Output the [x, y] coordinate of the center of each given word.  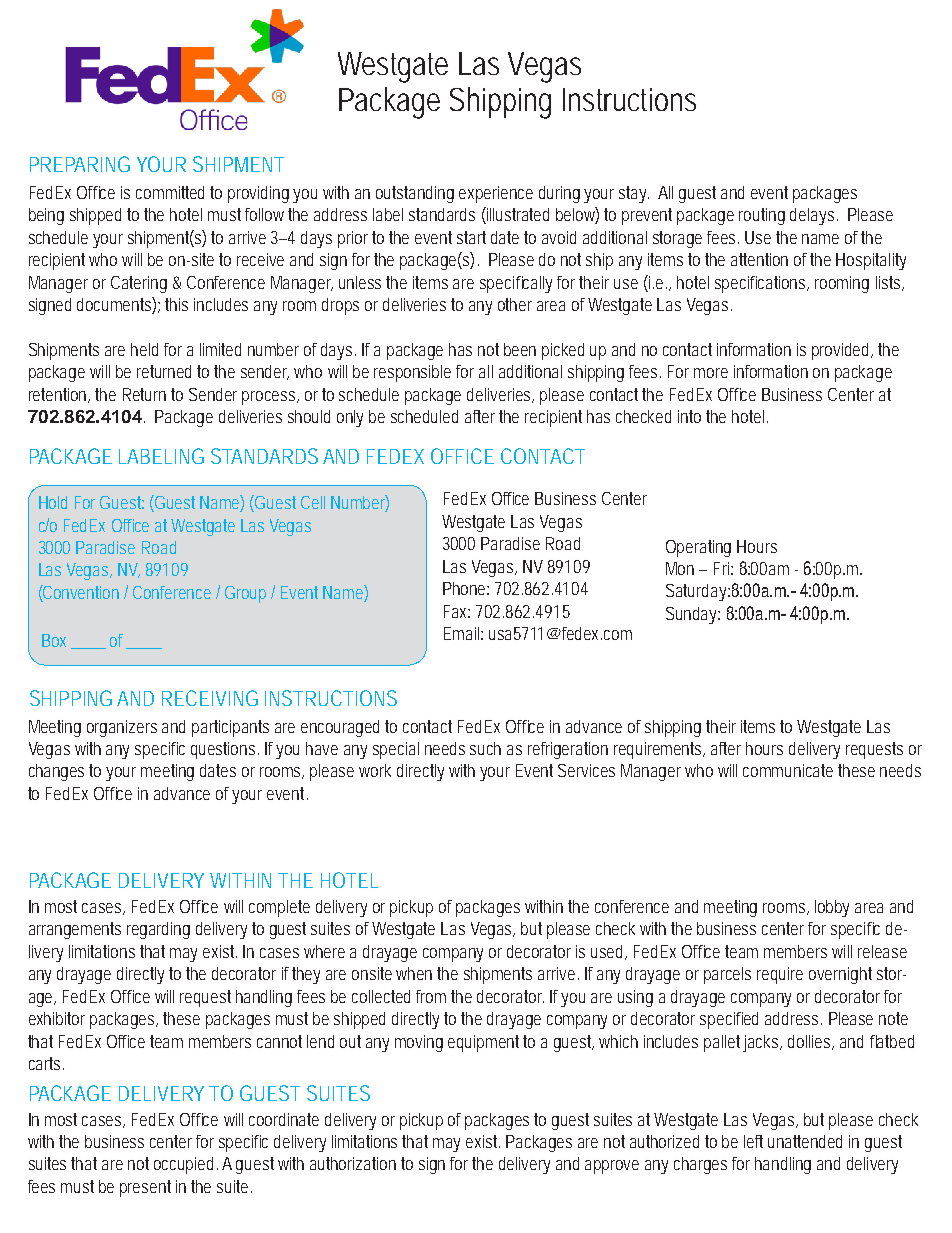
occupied [186, 1165]
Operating [698, 548]
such [485, 748]
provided [842, 351]
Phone [466, 588]
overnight [840, 975]
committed [170, 192]
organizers [122, 728]
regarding [158, 930]
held [144, 349]
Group [245, 594]
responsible [412, 373]
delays [814, 216]
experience [496, 194]
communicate [788, 770]
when [414, 973]
